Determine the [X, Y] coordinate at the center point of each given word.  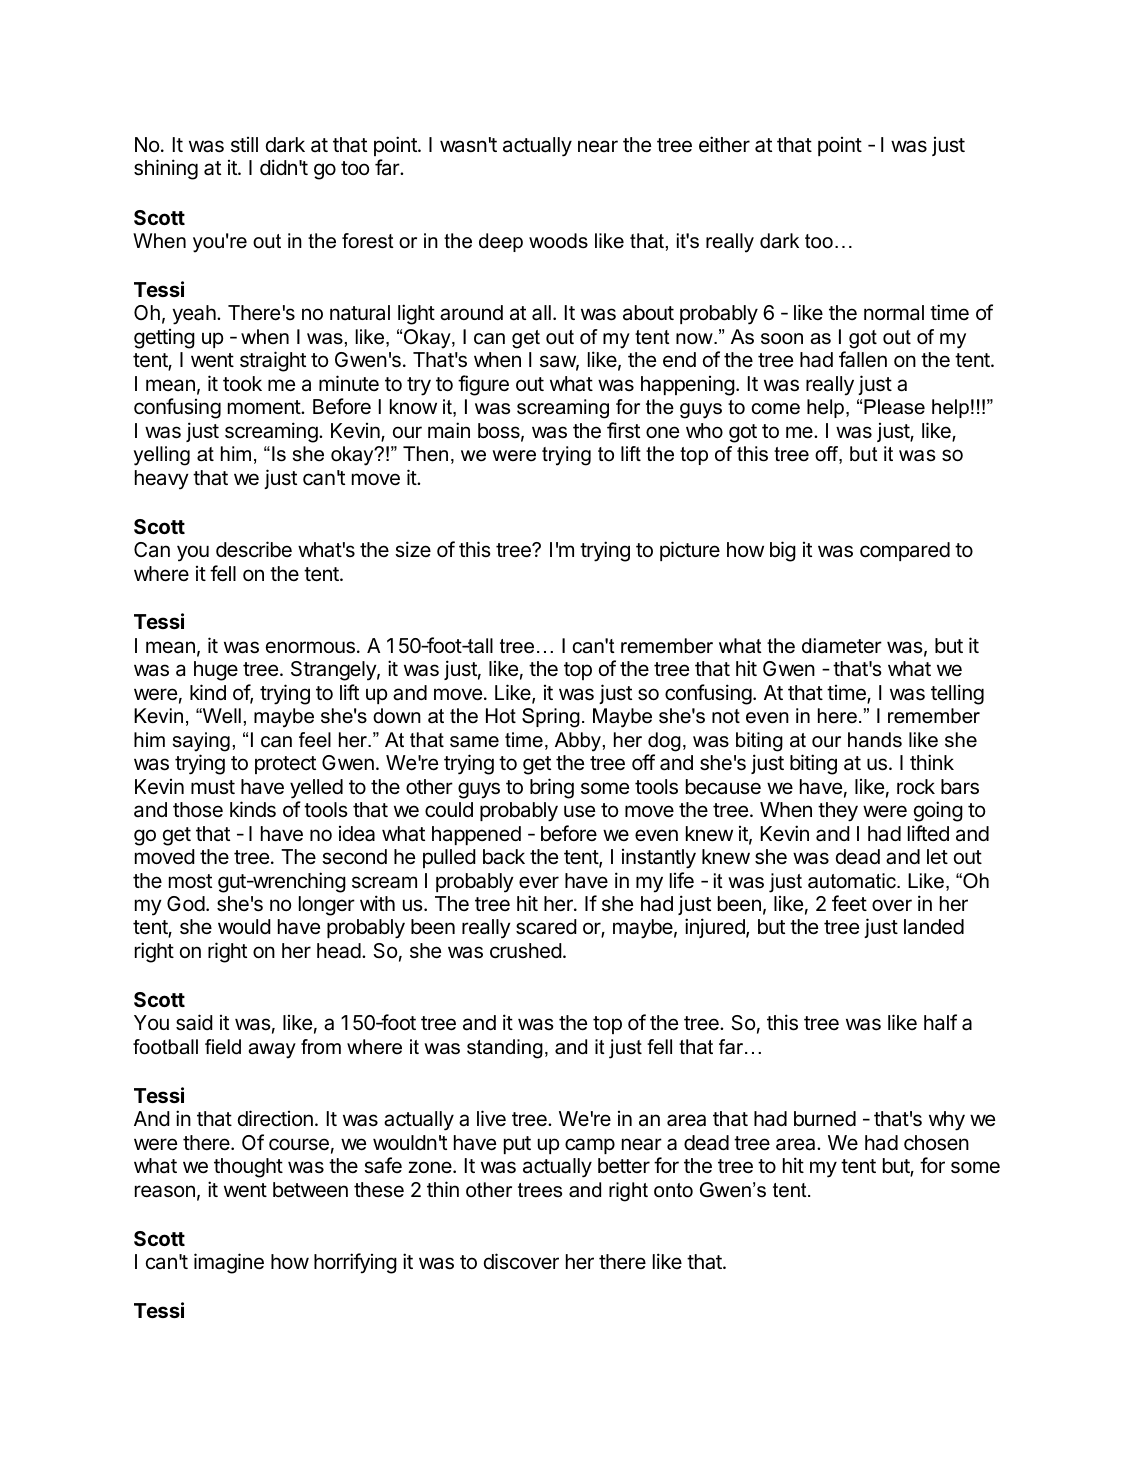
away [272, 1051]
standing [505, 1049]
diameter [842, 646]
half [940, 1022]
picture [690, 551]
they [838, 812]
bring [552, 788]
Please [894, 407]
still [244, 144]
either [724, 144]
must [213, 787]
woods [558, 241]
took [242, 383]
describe [254, 549]
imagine [229, 1263]
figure [483, 385]
